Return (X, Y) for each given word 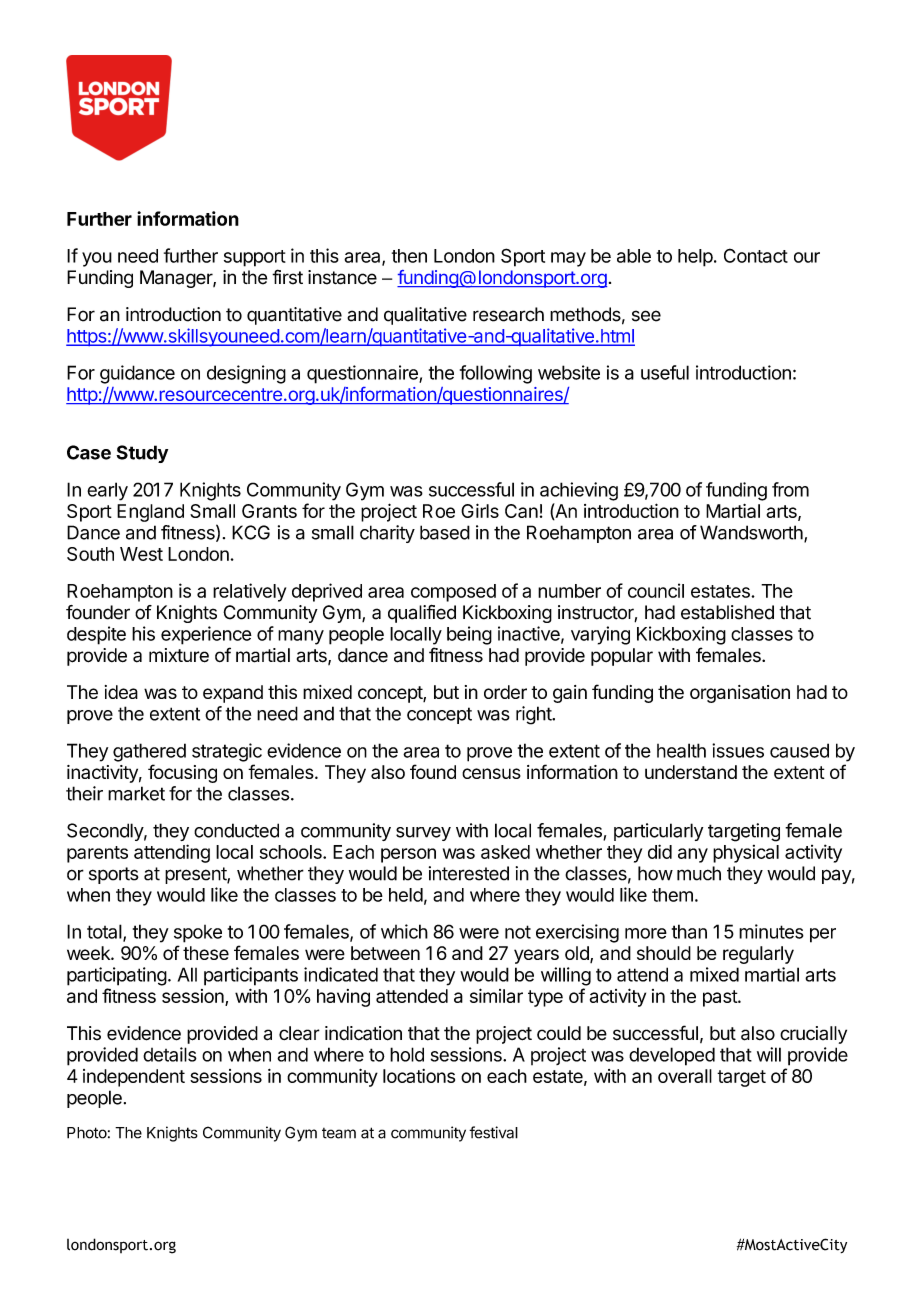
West (141, 554)
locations (419, 1076)
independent (134, 1078)
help (695, 258)
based (445, 532)
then (409, 256)
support (255, 258)
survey (423, 834)
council (656, 590)
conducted (236, 830)
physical (746, 854)
